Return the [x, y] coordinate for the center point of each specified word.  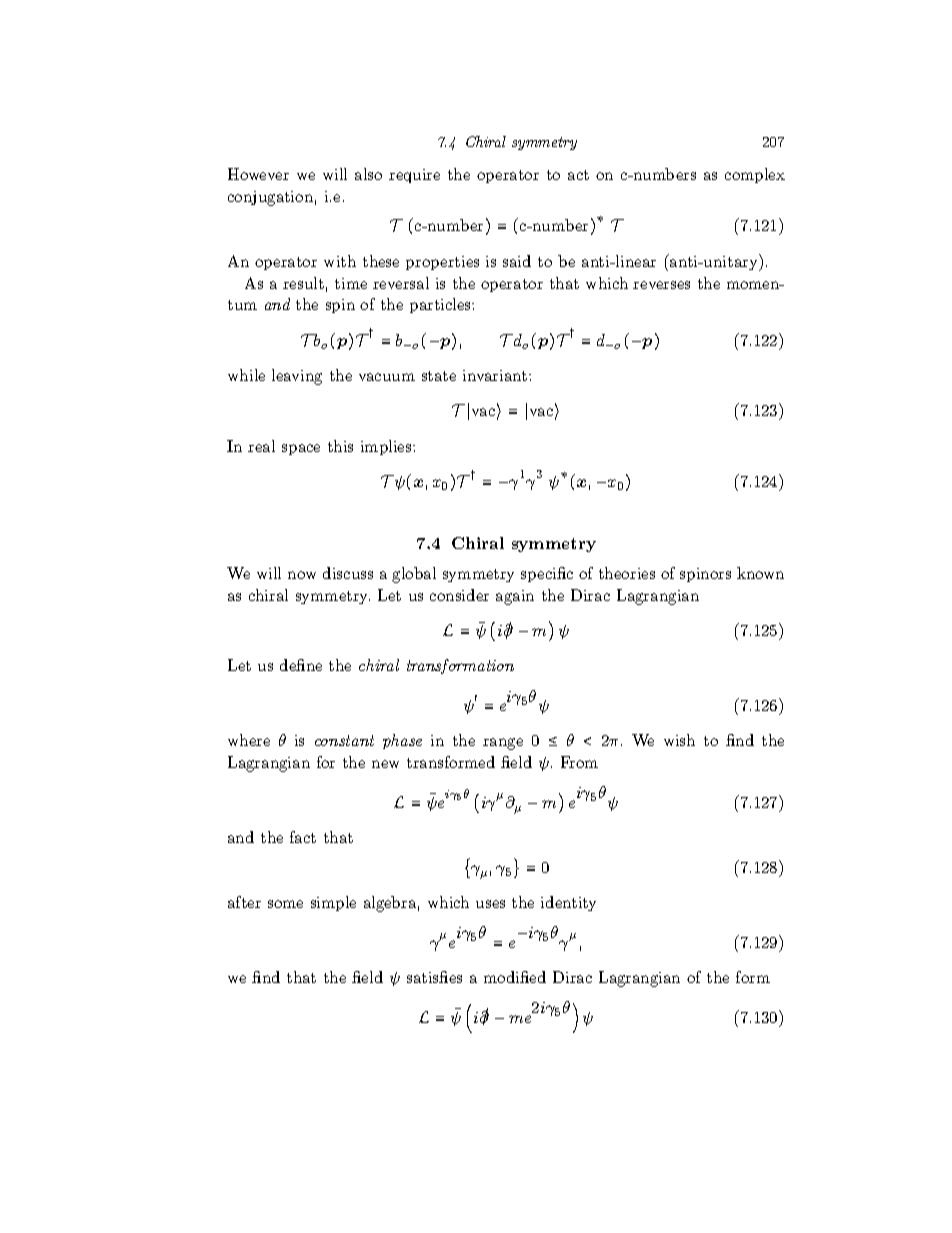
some [285, 904]
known [760, 573]
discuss [348, 573]
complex [755, 175]
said [517, 261]
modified [515, 977]
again [515, 597]
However [258, 174]
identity [568, 903]
